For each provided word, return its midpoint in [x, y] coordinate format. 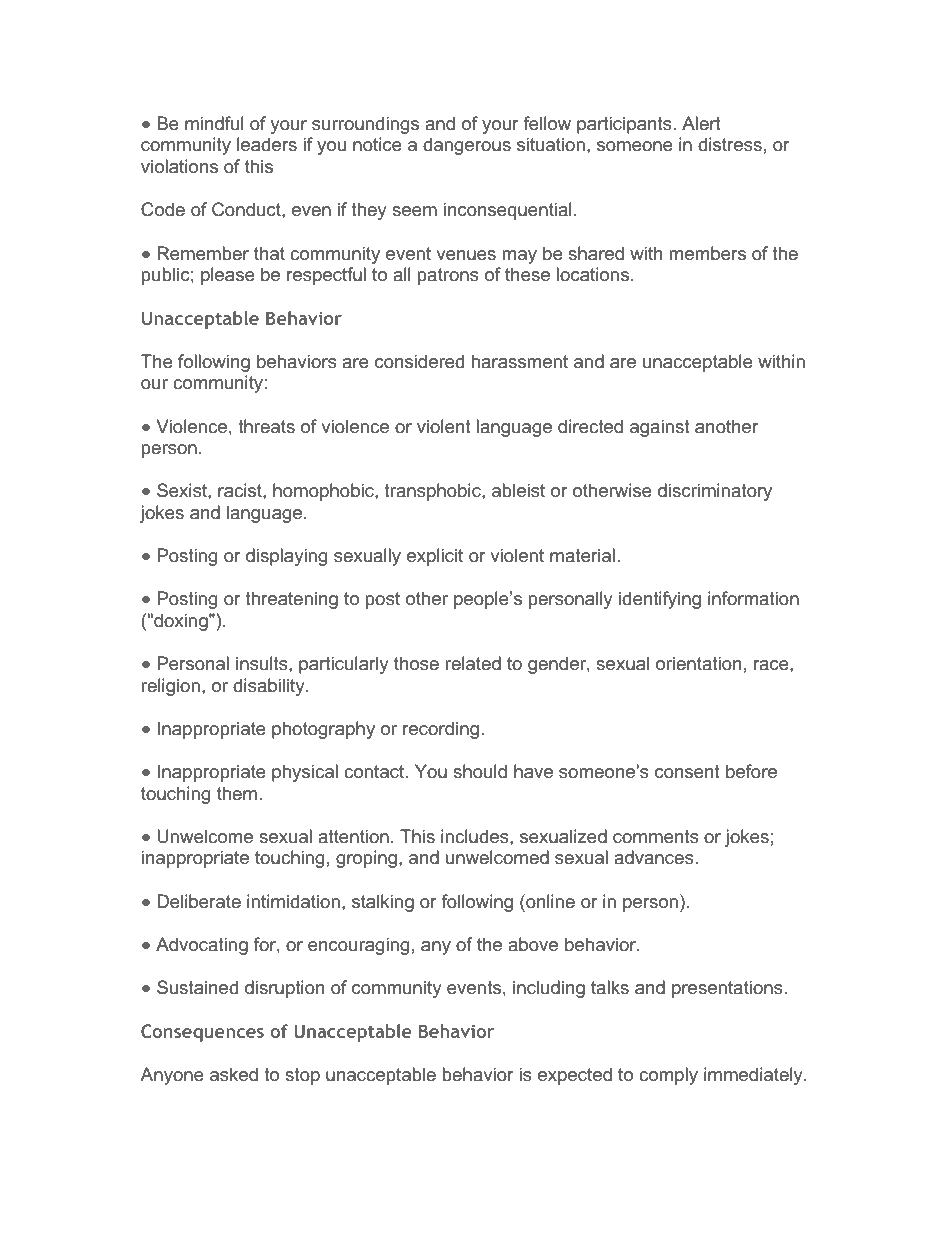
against [660, 428]
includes [476, 836]
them [237, 793]
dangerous [467, 146]
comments [656, 836]
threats [266, 426]
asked [234, 1074]
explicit [435, 557]
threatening [291, 600]
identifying [660, 600]
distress [730, 144]
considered [419, 361]
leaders [267, 144]
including [549, 989]
